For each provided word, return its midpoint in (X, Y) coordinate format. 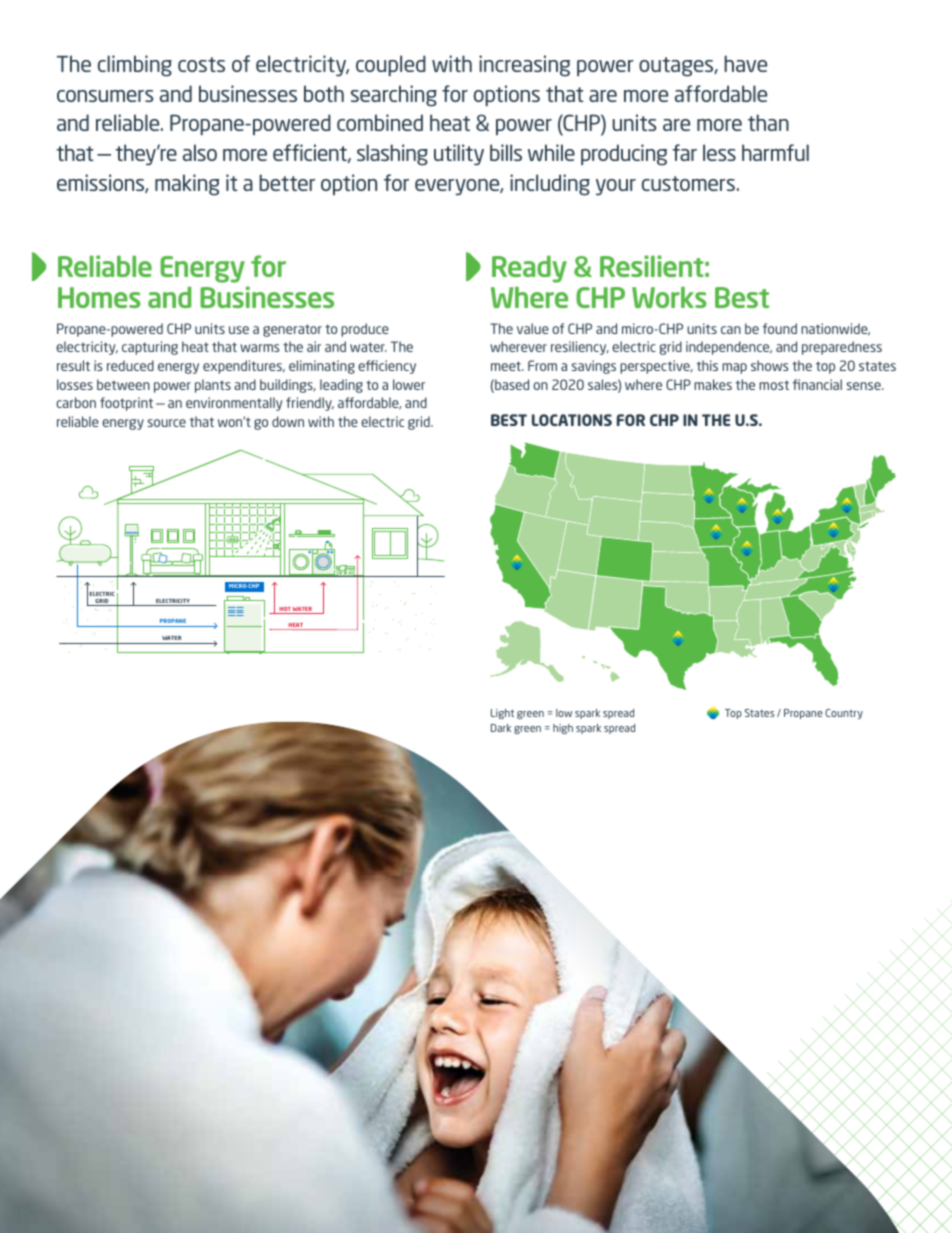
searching (394, 96)
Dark (501, 728)
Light (502, 714)
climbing (135, 66)
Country (844, 714)
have (745, 63)
